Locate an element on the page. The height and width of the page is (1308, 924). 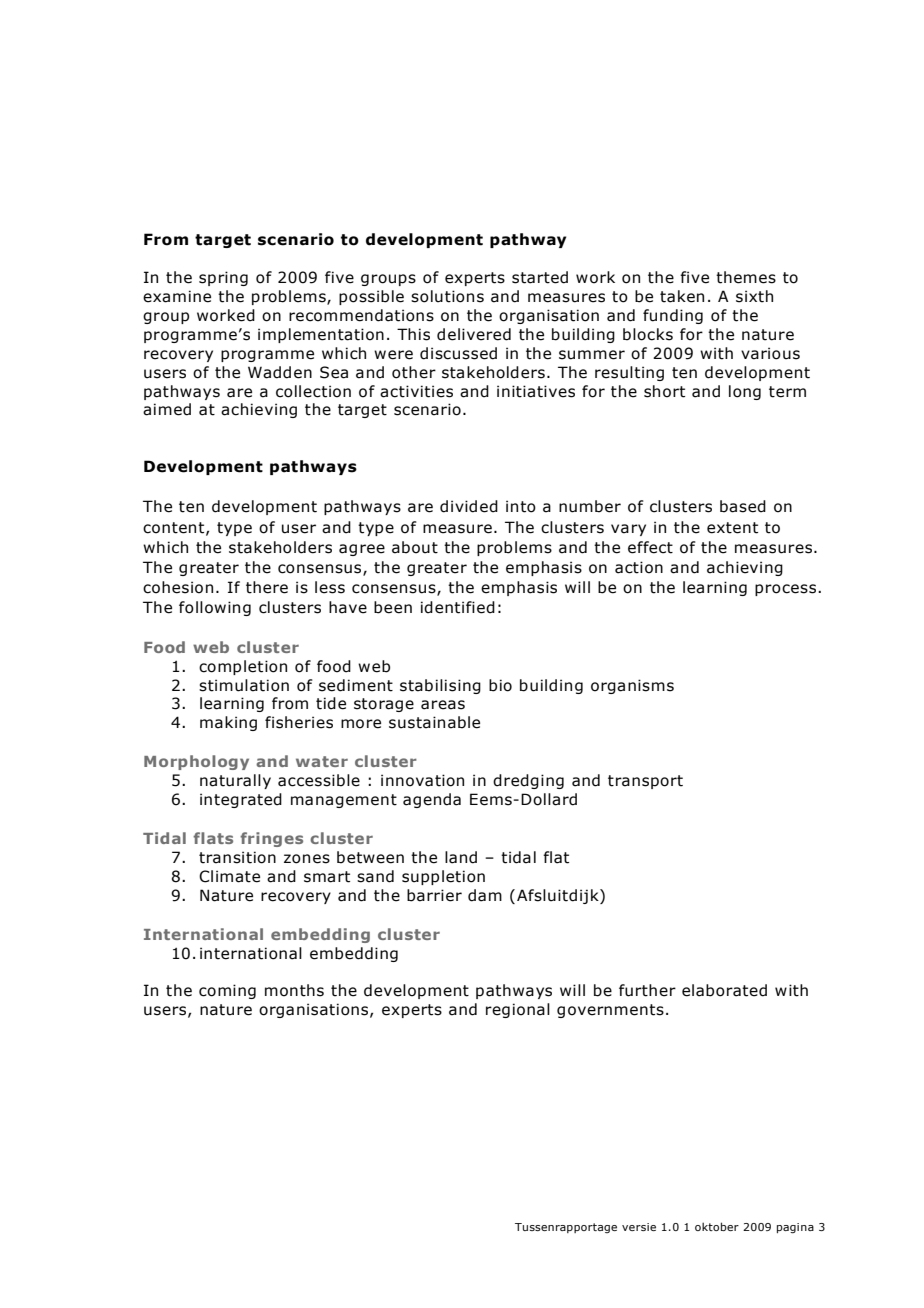
sixth is located at coordinates (754, 296).
